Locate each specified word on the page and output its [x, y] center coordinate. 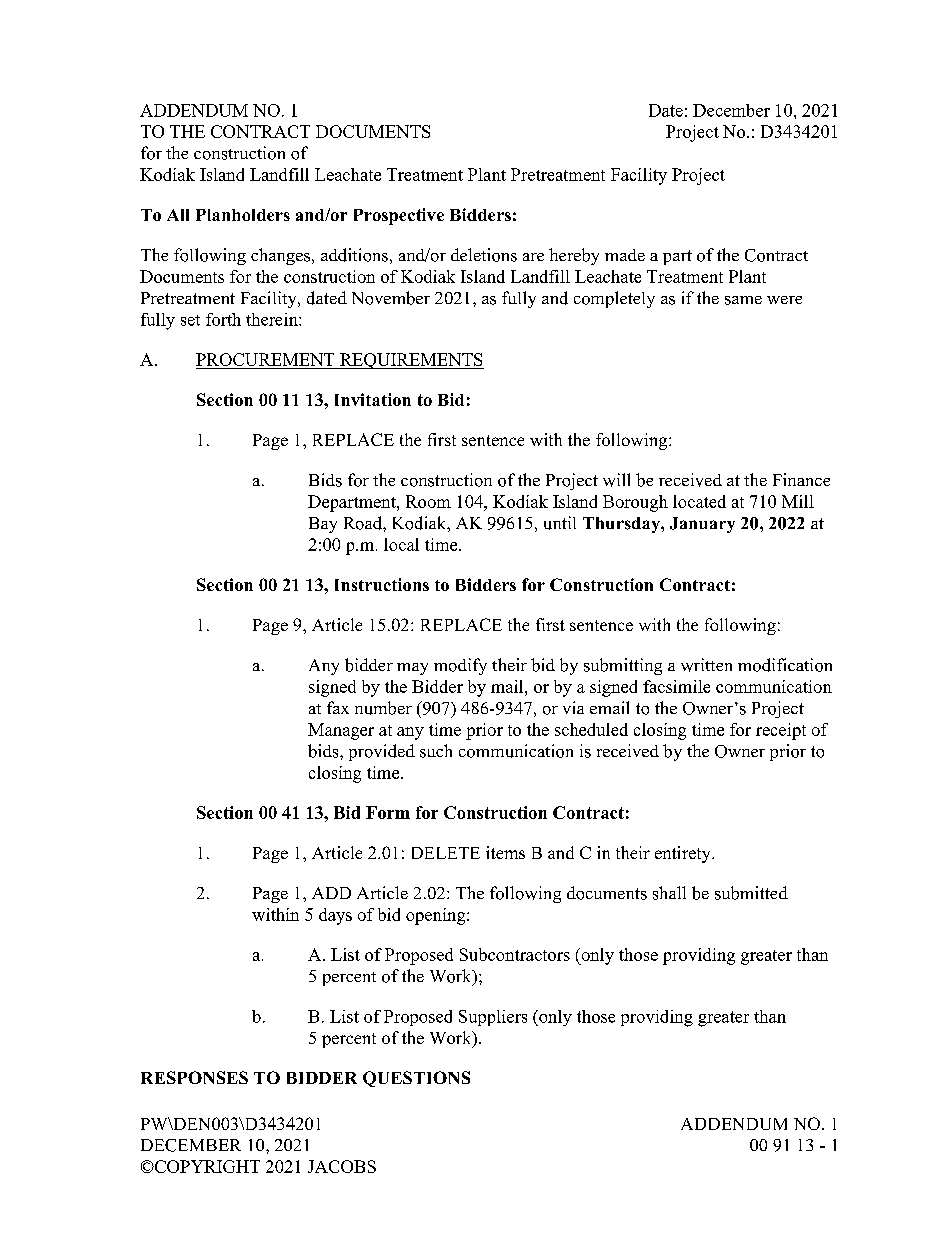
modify [460, 666]
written [706, 665]
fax [338, 707]
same [743, 300]
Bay [323, 525]
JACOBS [342, 1166]
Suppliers [493, 1018]
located [699, 501]
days [335, 916]
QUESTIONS [416, 1079]
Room [428, 501]
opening [437, 916]
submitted [751, 893]
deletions [484, 255]
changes [282, 256]
